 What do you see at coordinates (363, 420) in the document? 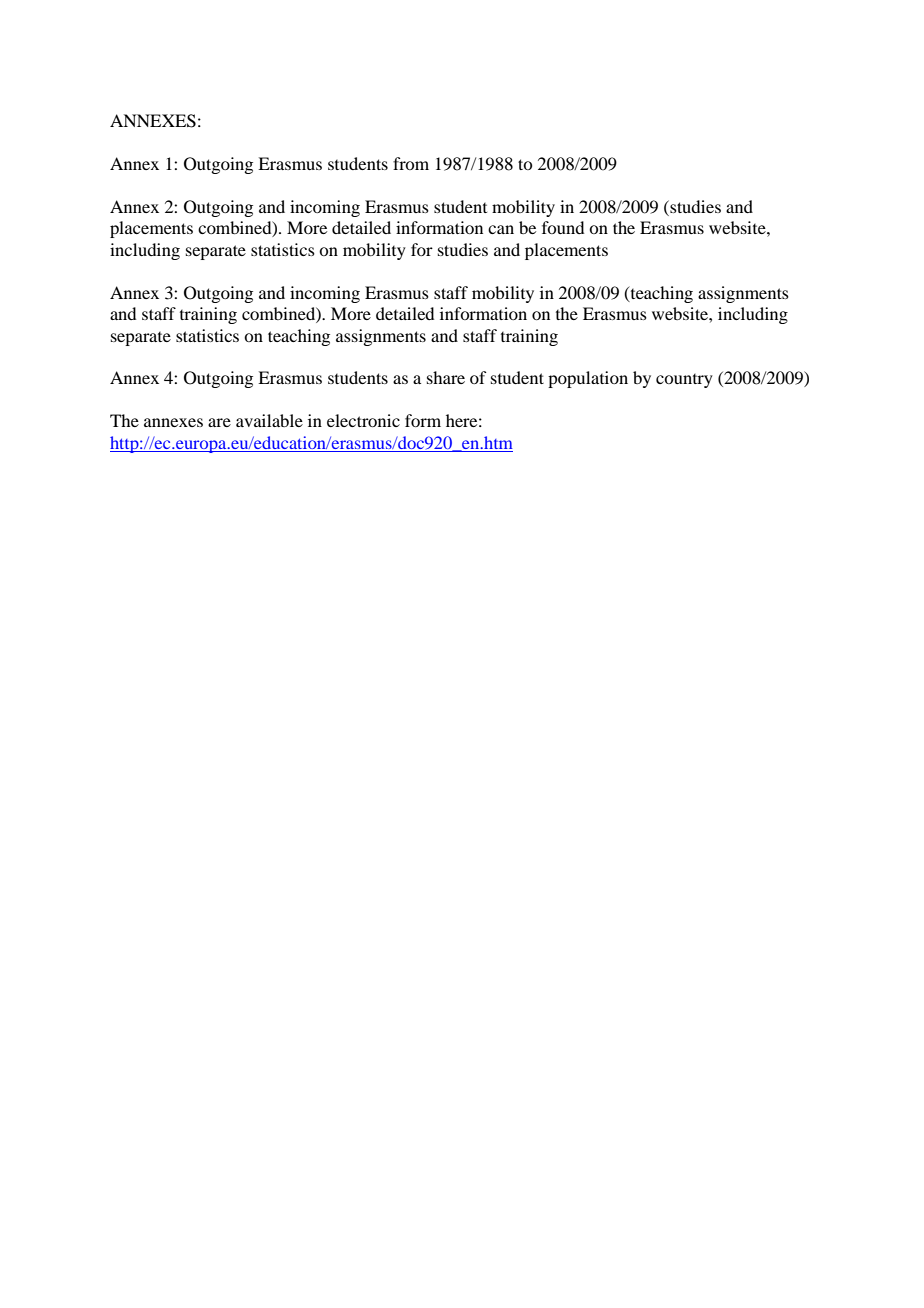
I see `electronic` at bounding box center [363, 420].
